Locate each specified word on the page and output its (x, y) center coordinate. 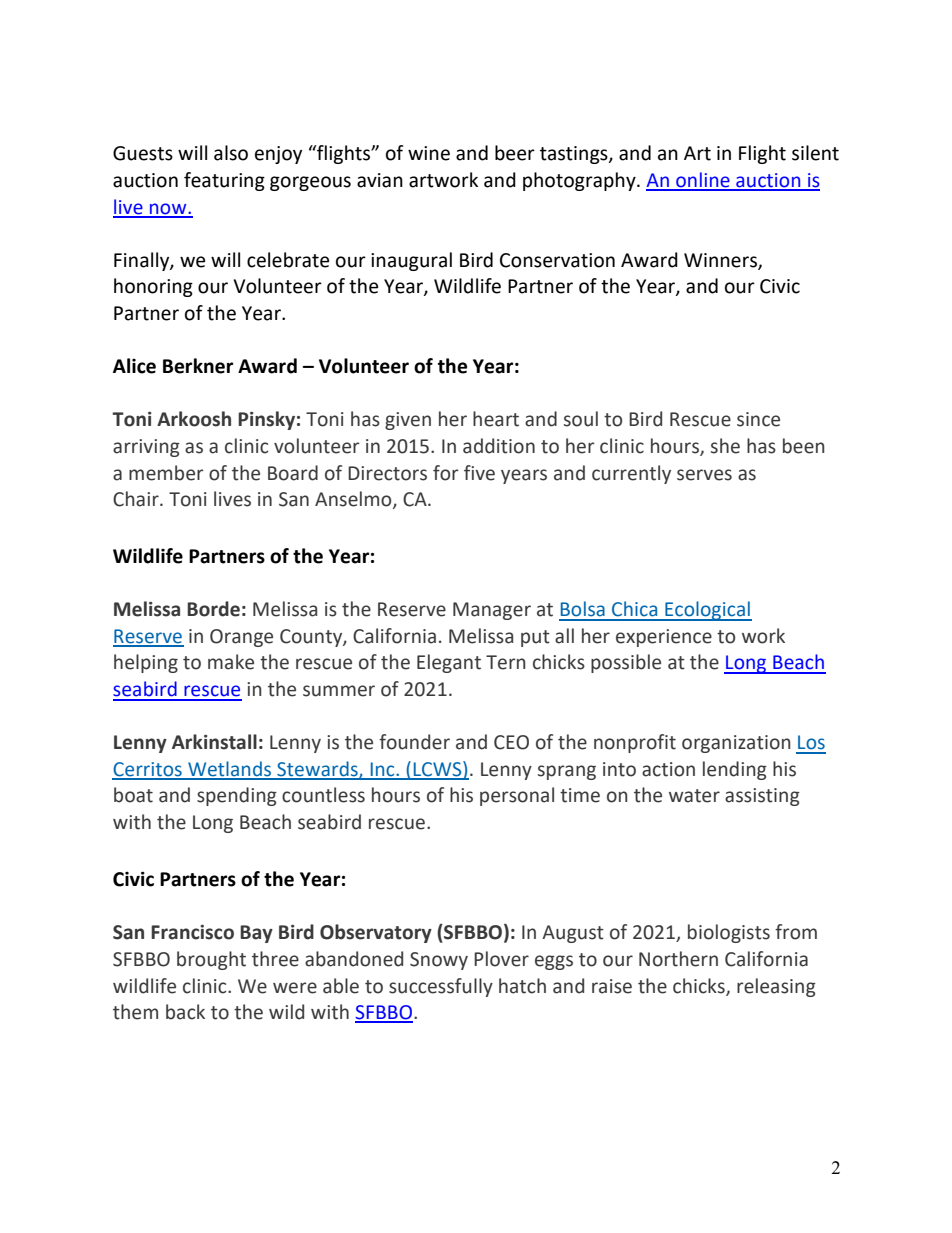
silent (815, 153)
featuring (224, 181)
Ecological (707, 611)
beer (515, 153)
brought (211, 960)
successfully (441, 987)
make (231, 662)
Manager (492, 611)
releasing (776, 987)
